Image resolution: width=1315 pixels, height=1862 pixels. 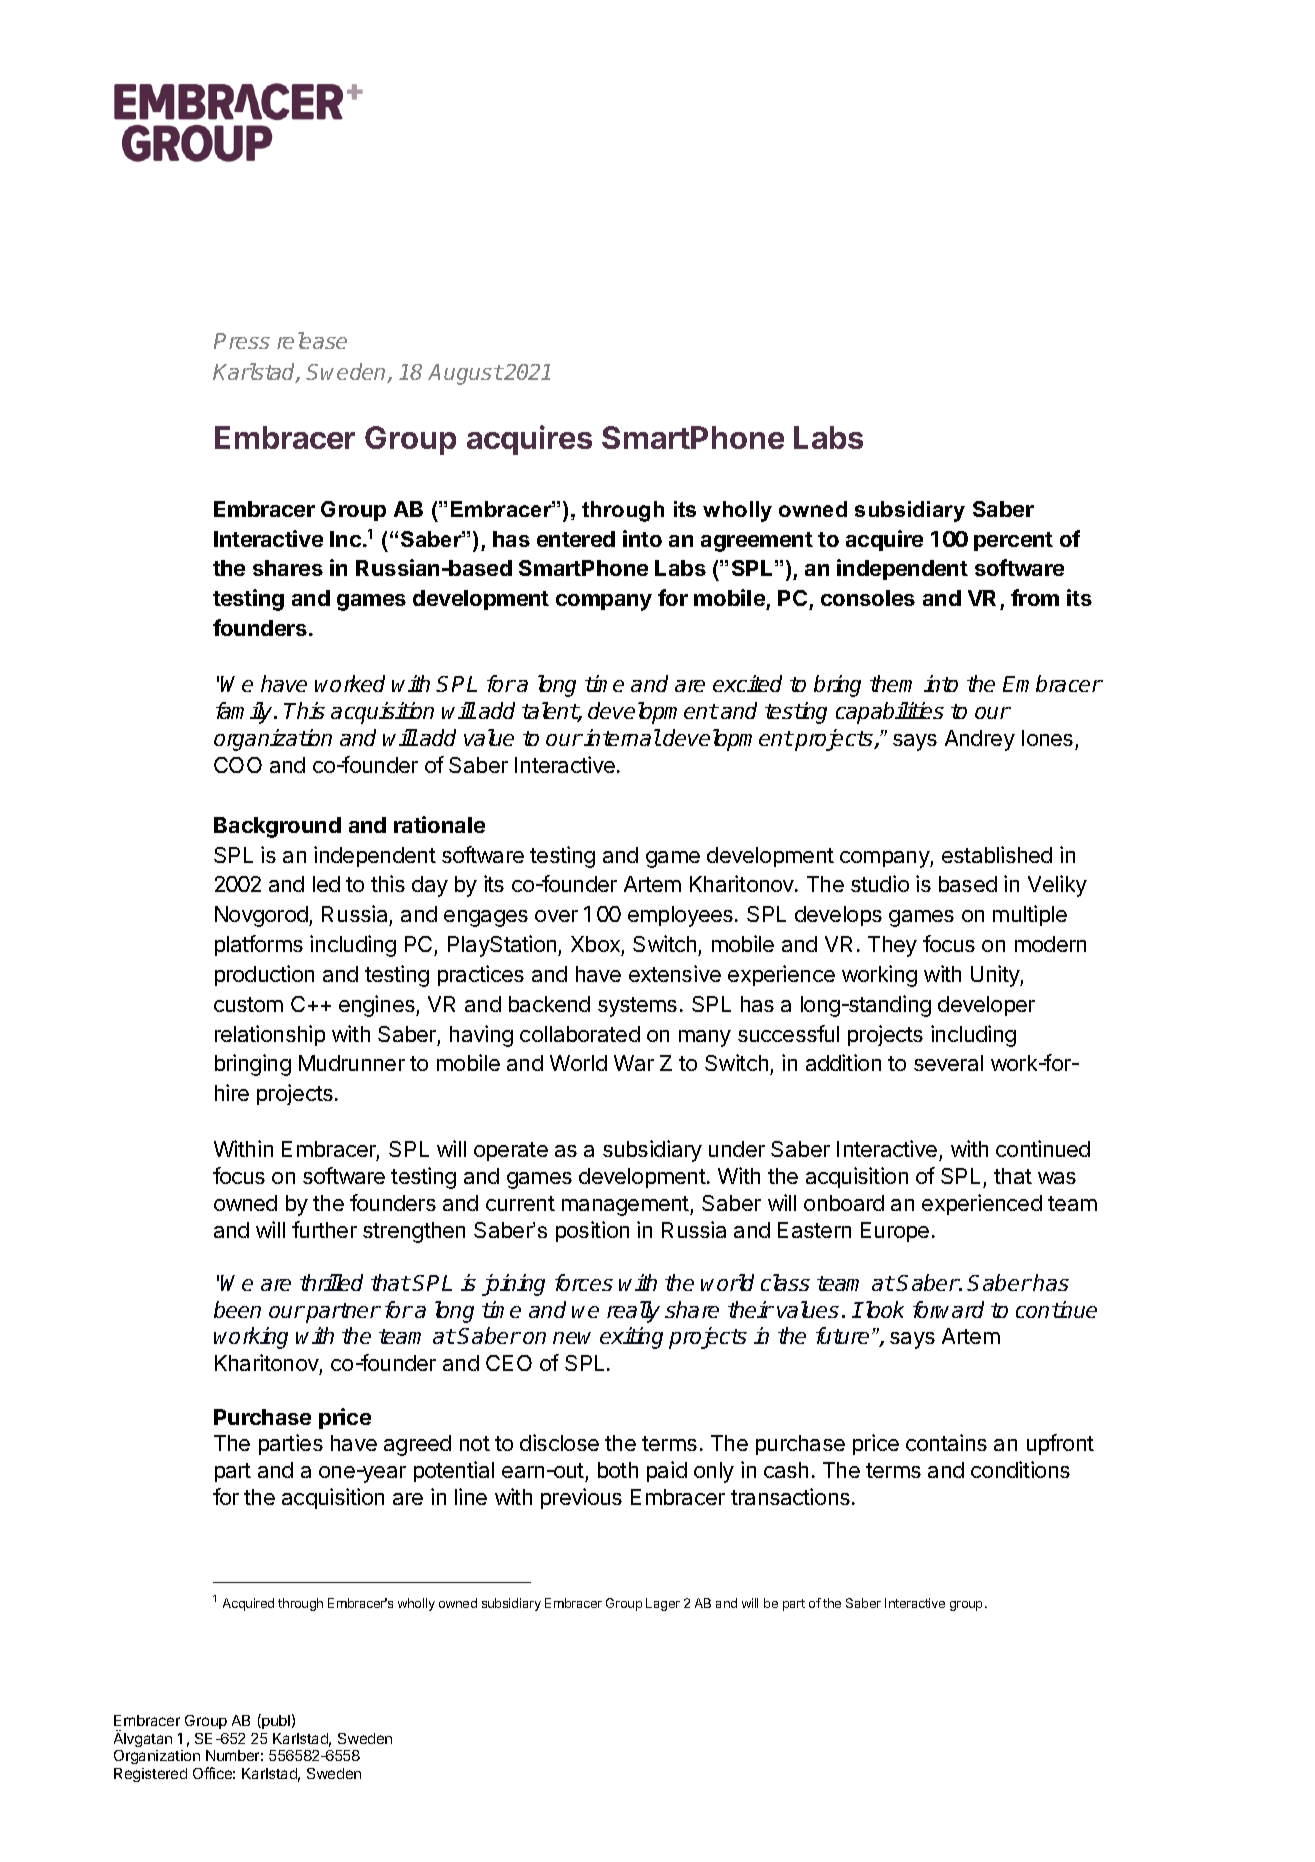 What do you see at coordinates (948, 1063) in the screenshot?
I see `several` at bounding box center [948, 1063].
